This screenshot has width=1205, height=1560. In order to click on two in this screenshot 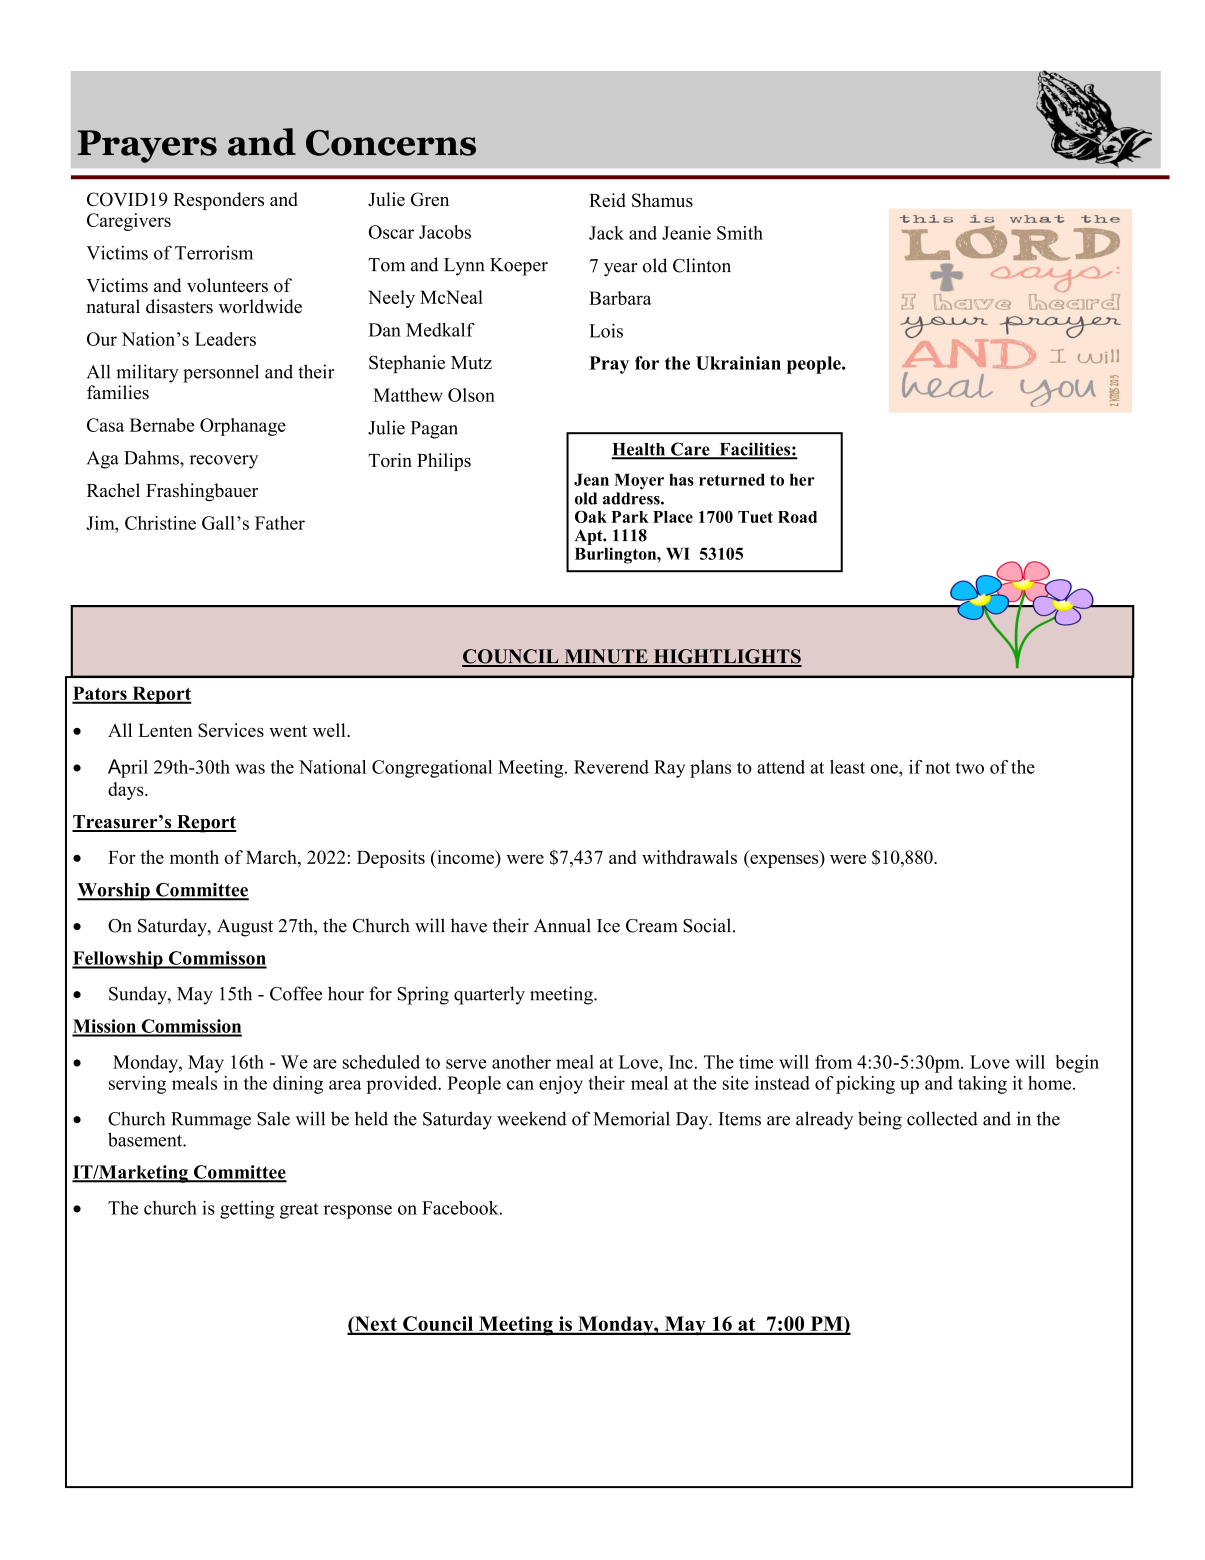, I will do `click(969, 768)`.
